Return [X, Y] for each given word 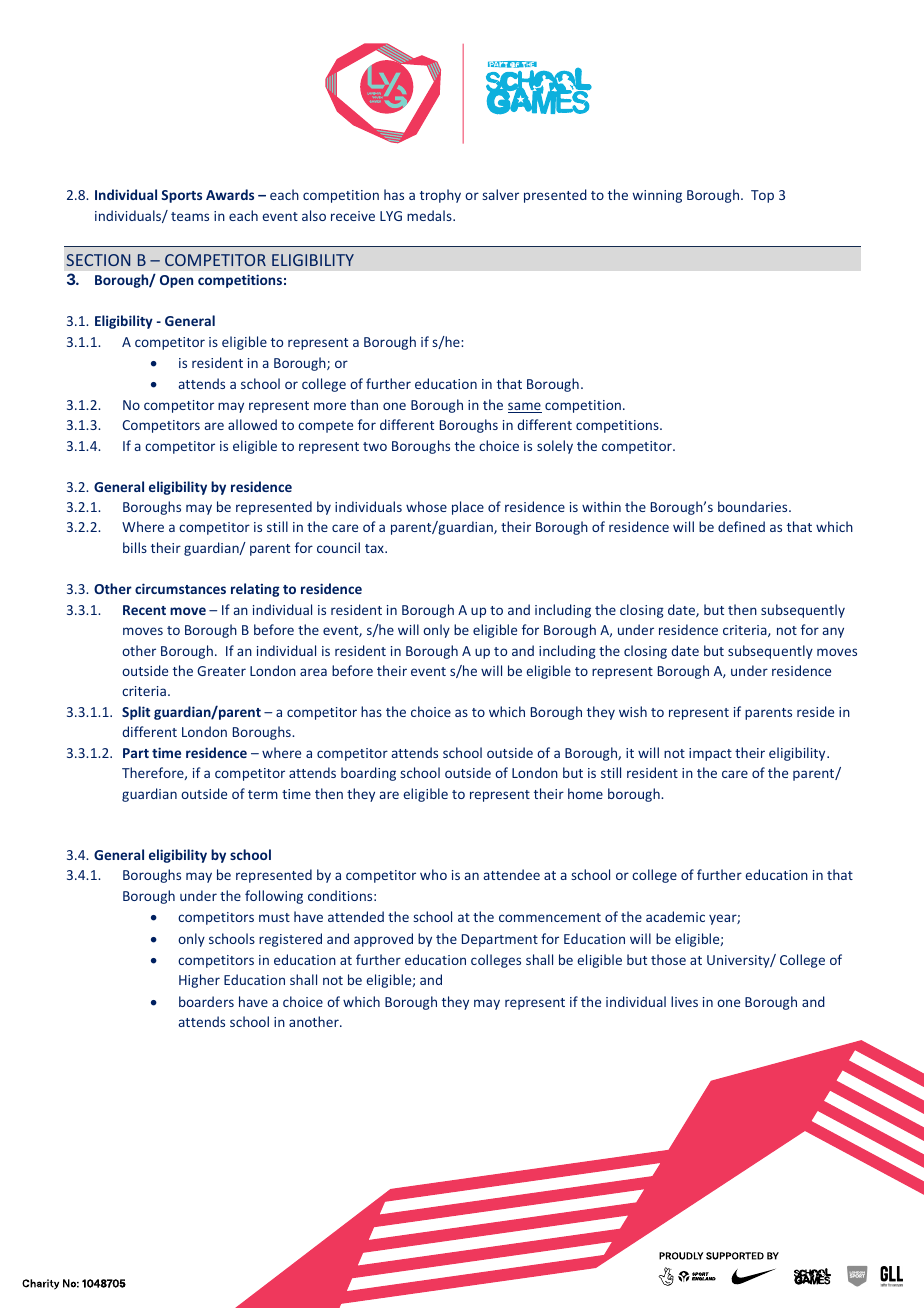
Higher [199, 981]
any [833, 632]
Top [762, 196]
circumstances [180, 588]
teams [190, 216]
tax [375, 548]
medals [430, 215]
